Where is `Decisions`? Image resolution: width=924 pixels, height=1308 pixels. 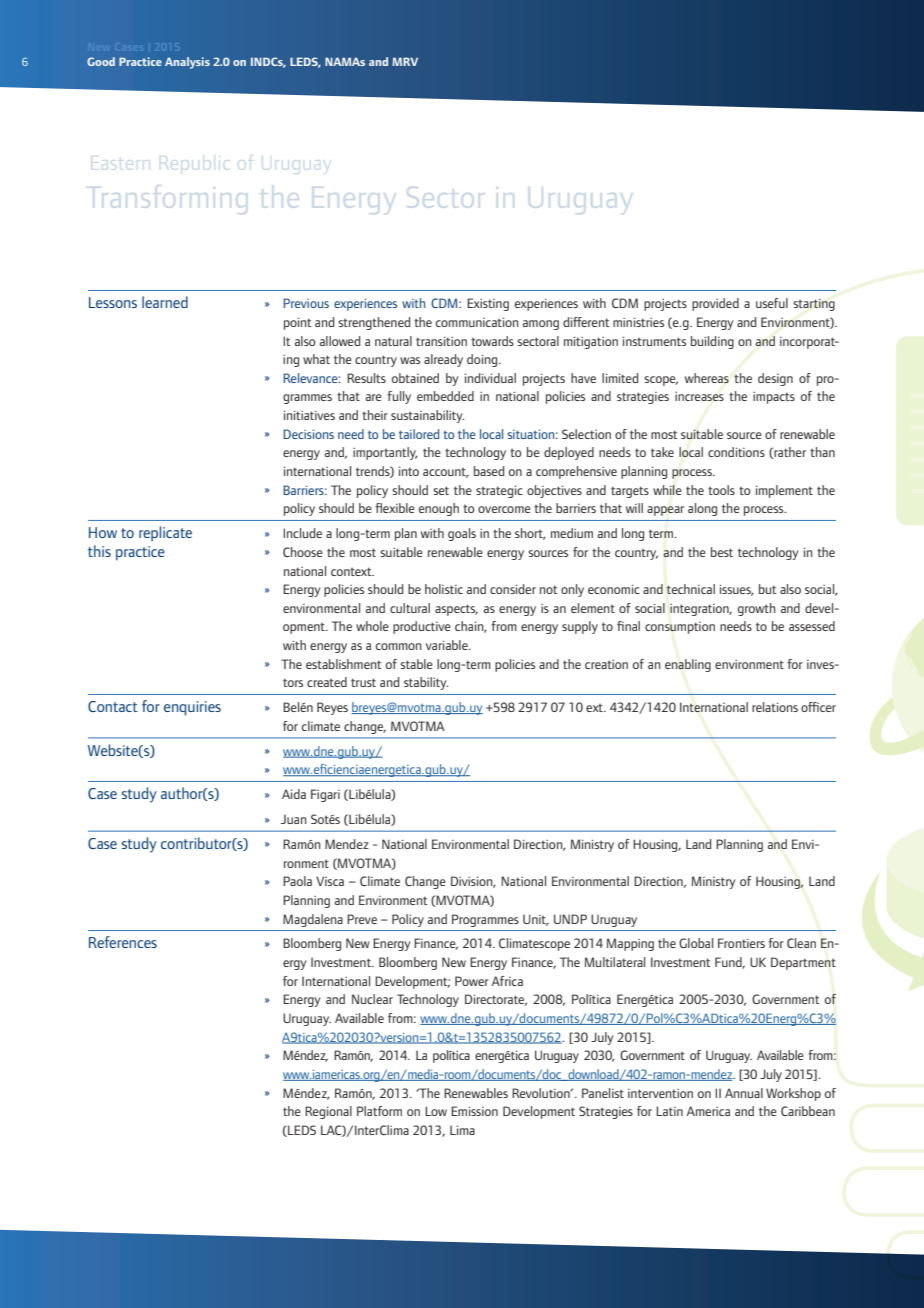 Decisions is located at coordinates (308, 434).
